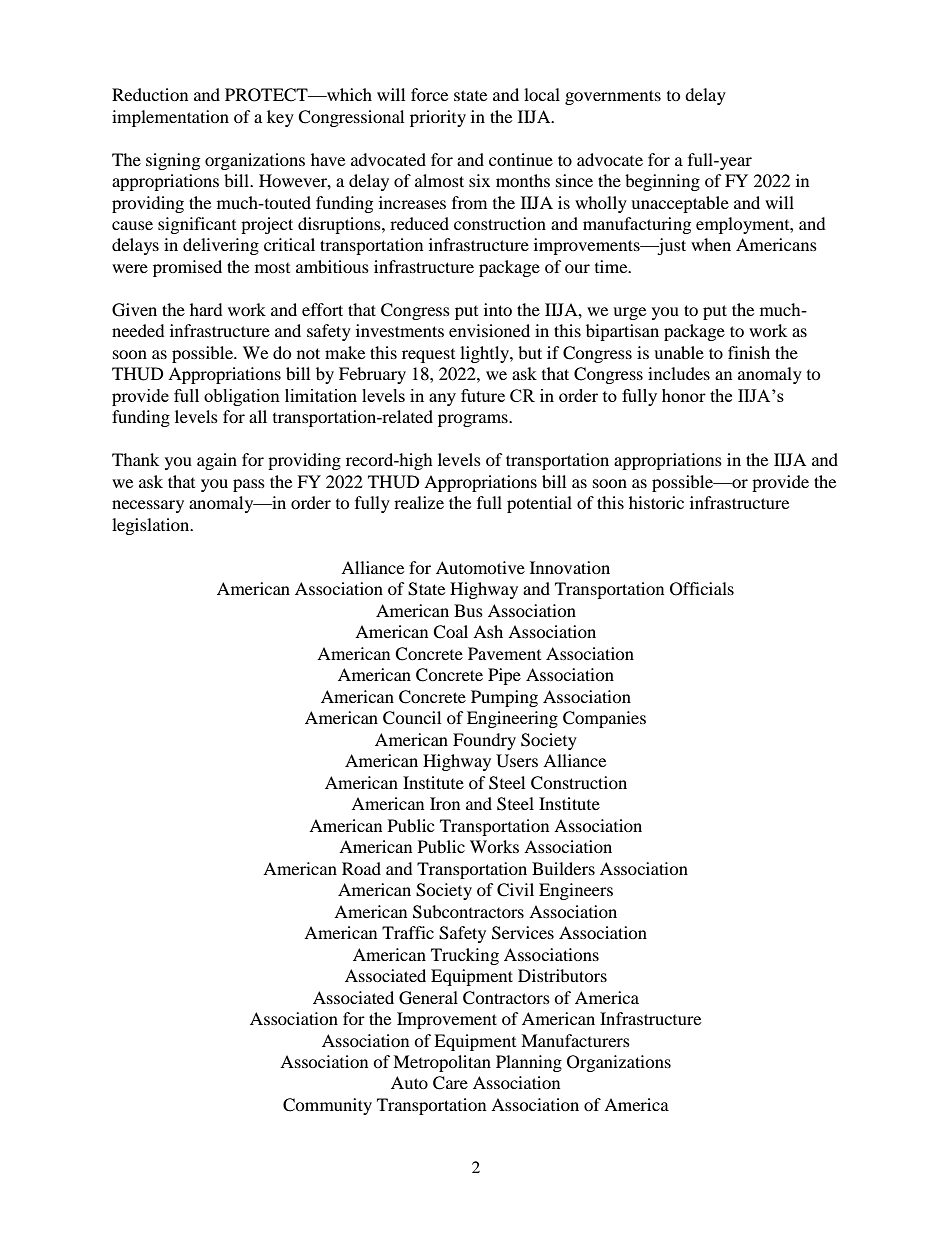  I want to click on Officials, so click(702, 589).
